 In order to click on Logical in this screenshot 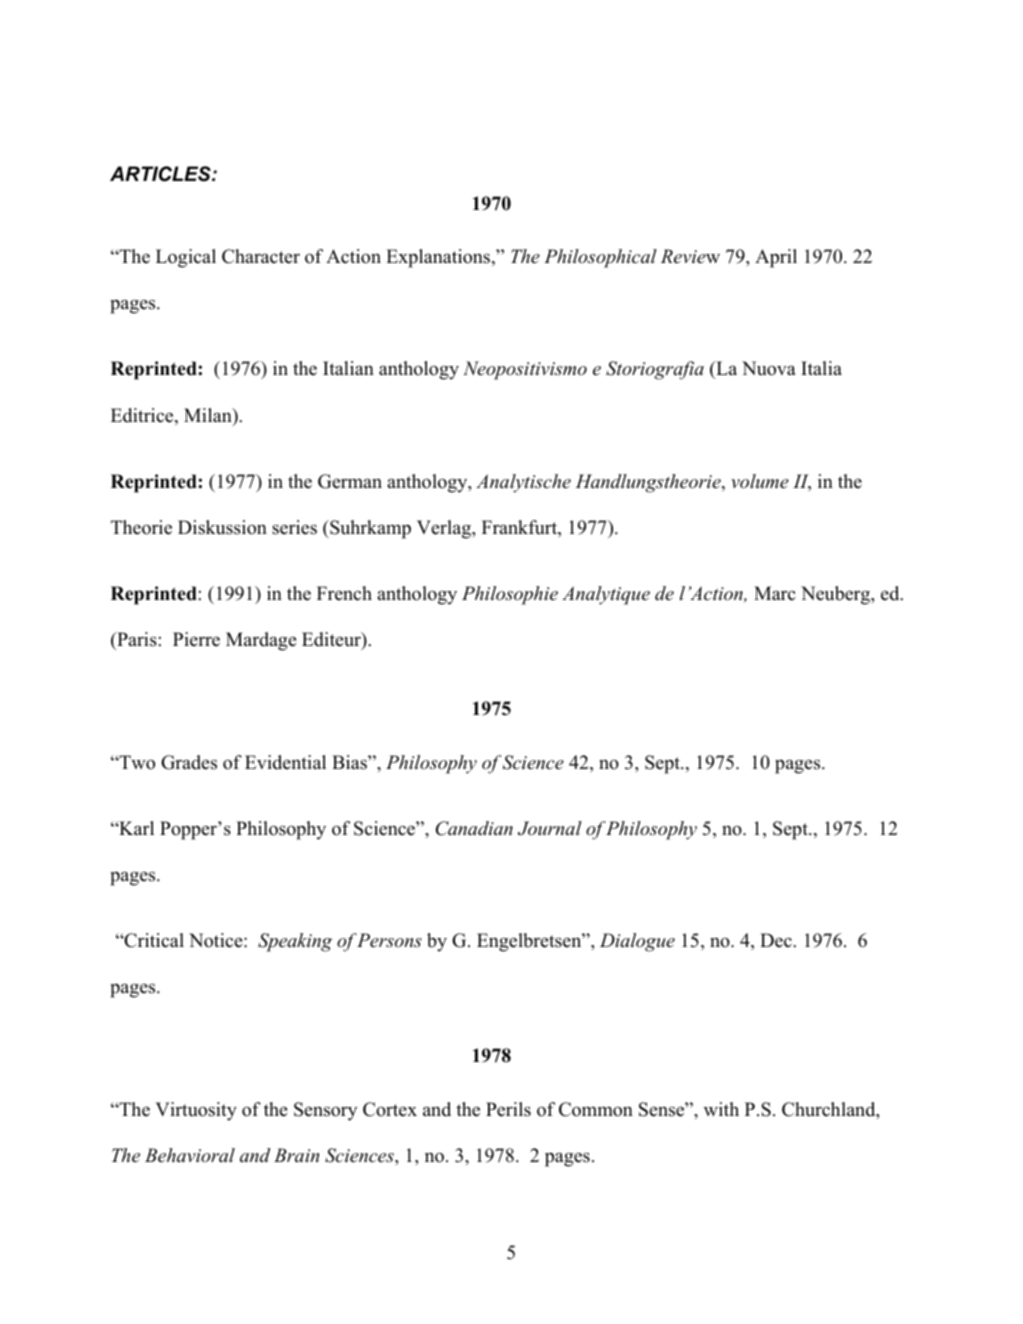, I will do `click(186, 258)`.
